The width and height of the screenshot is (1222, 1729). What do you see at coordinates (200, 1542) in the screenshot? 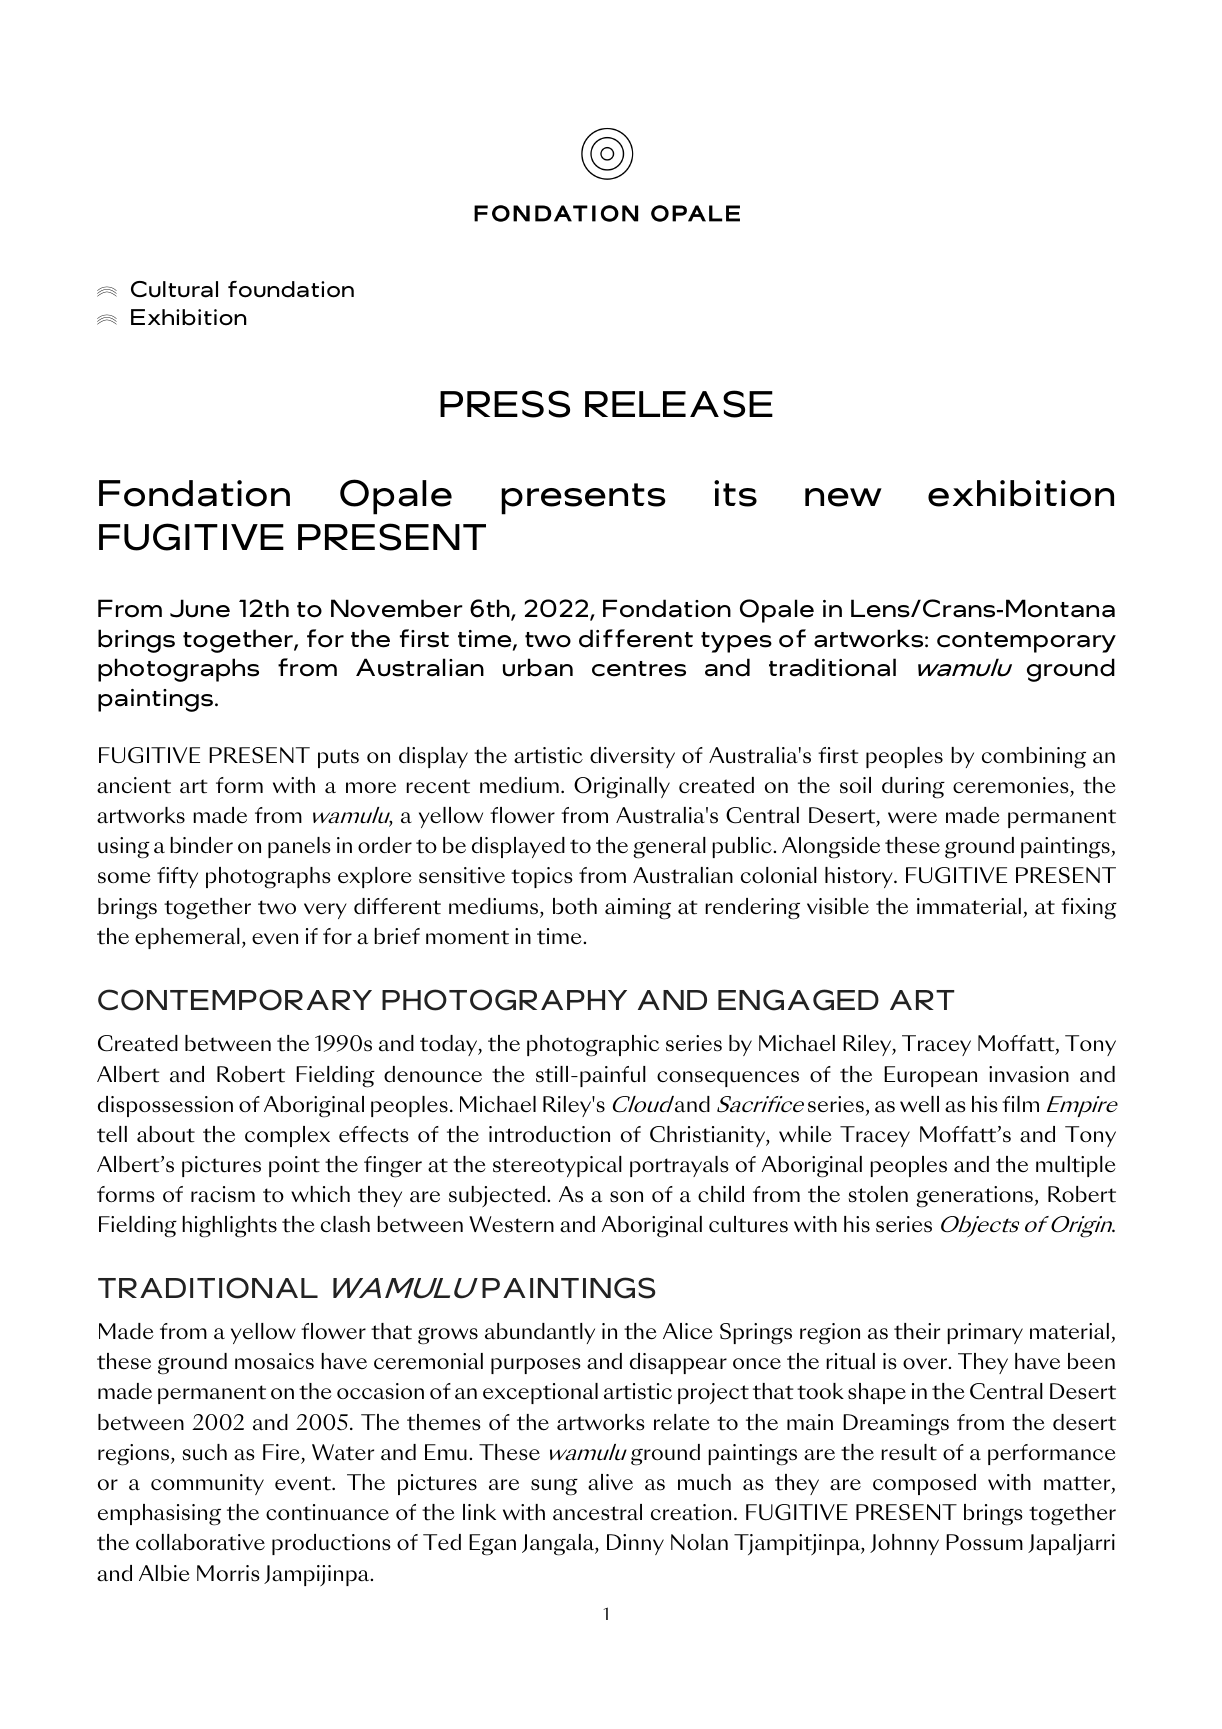
I see `collaborative` at bounding box center [200, 1542].
